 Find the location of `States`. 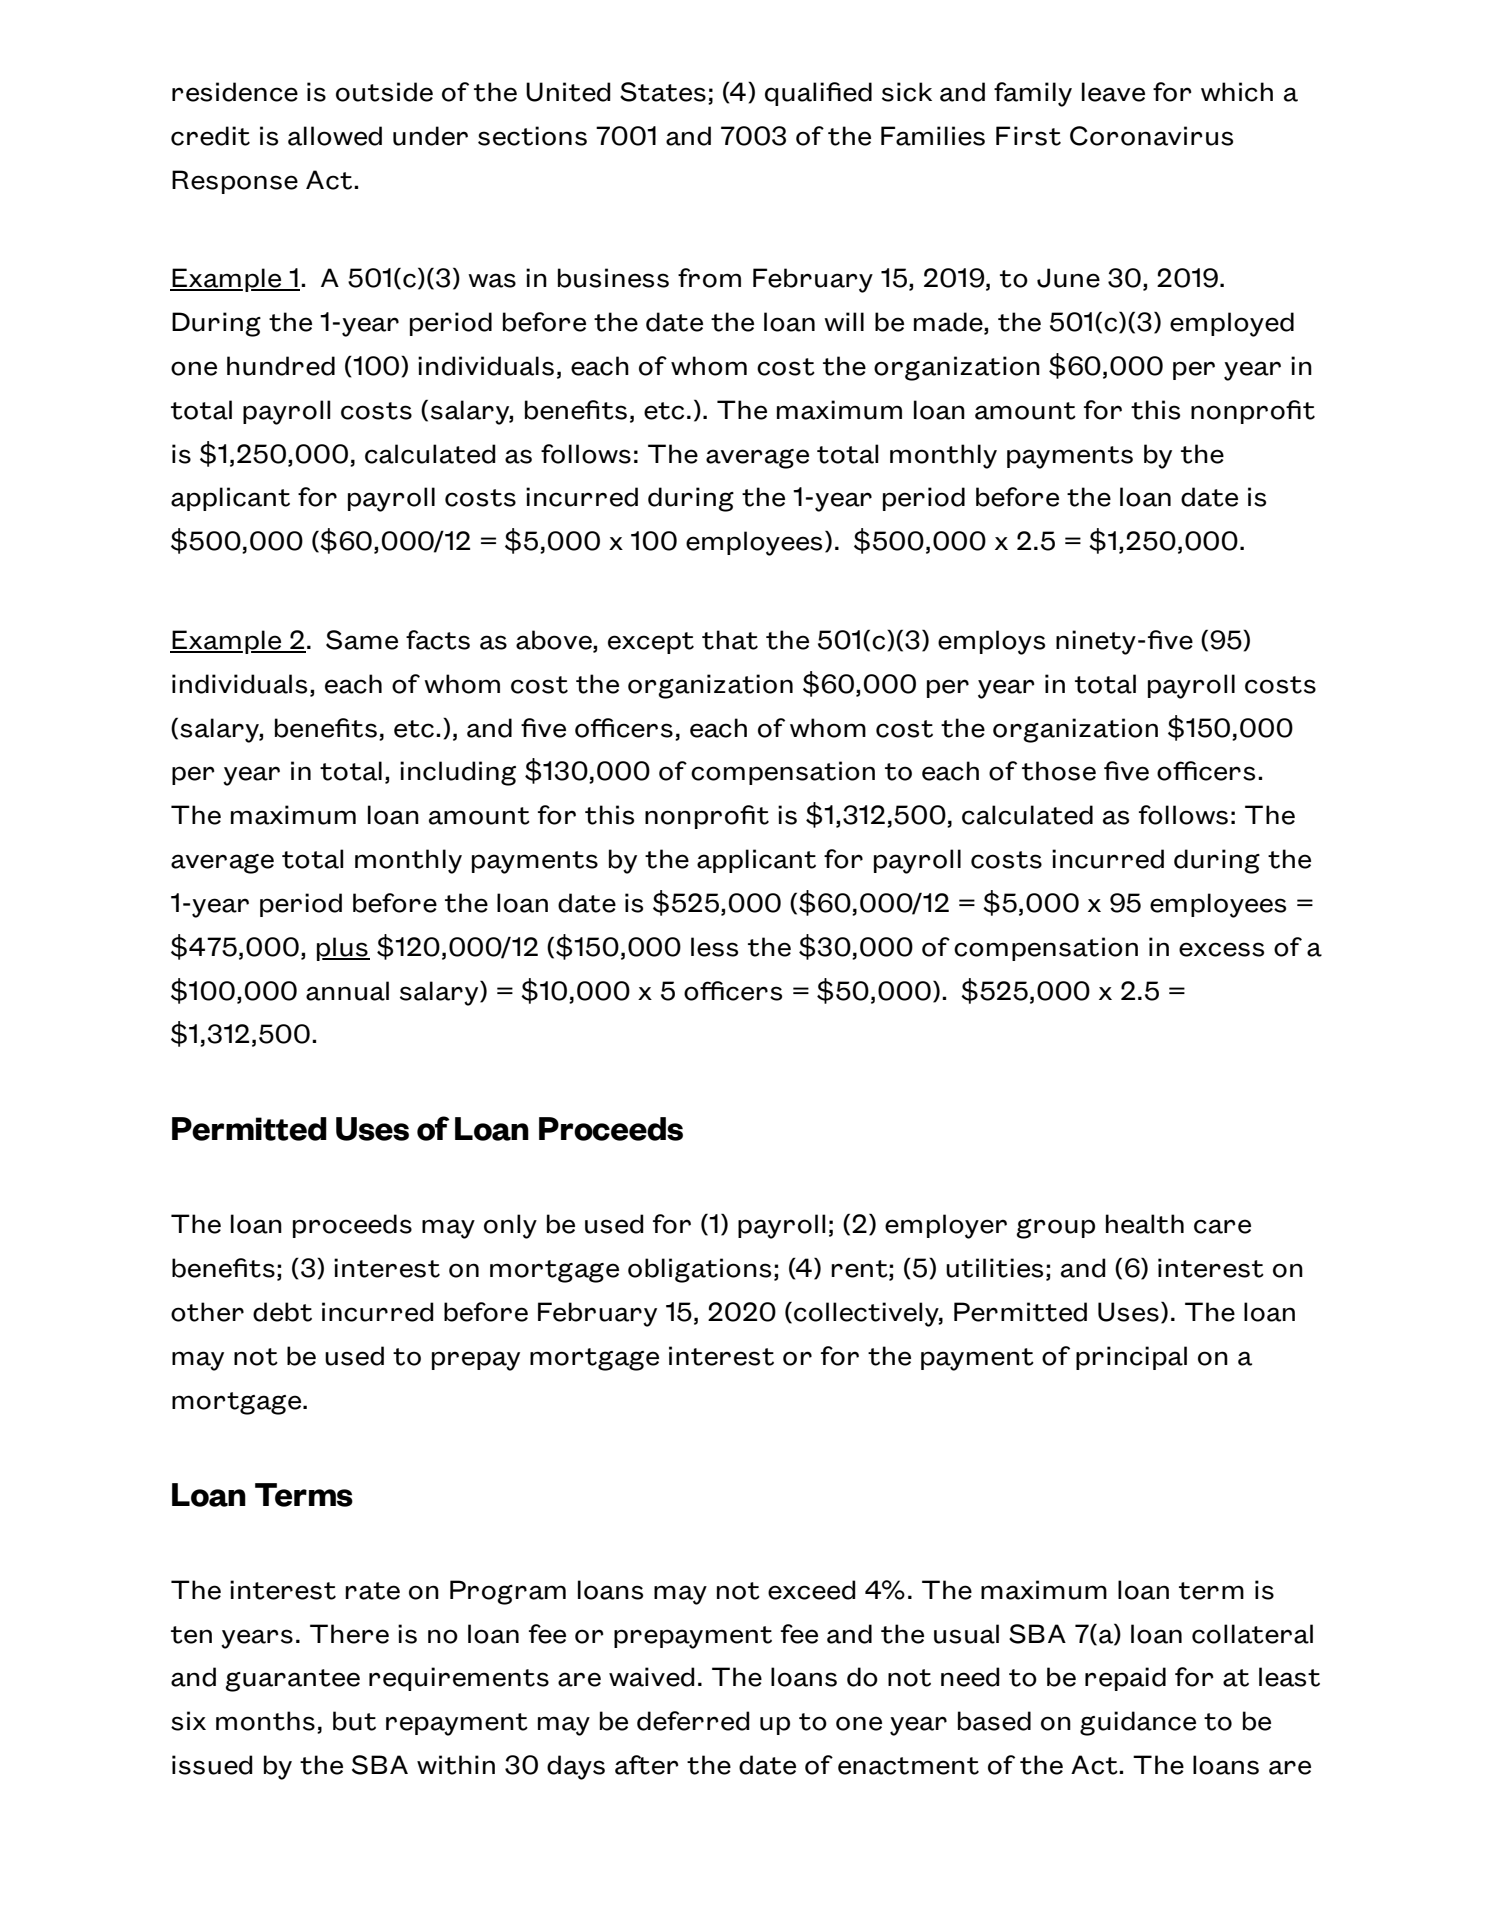

States is located at coordinates (663, 92).
